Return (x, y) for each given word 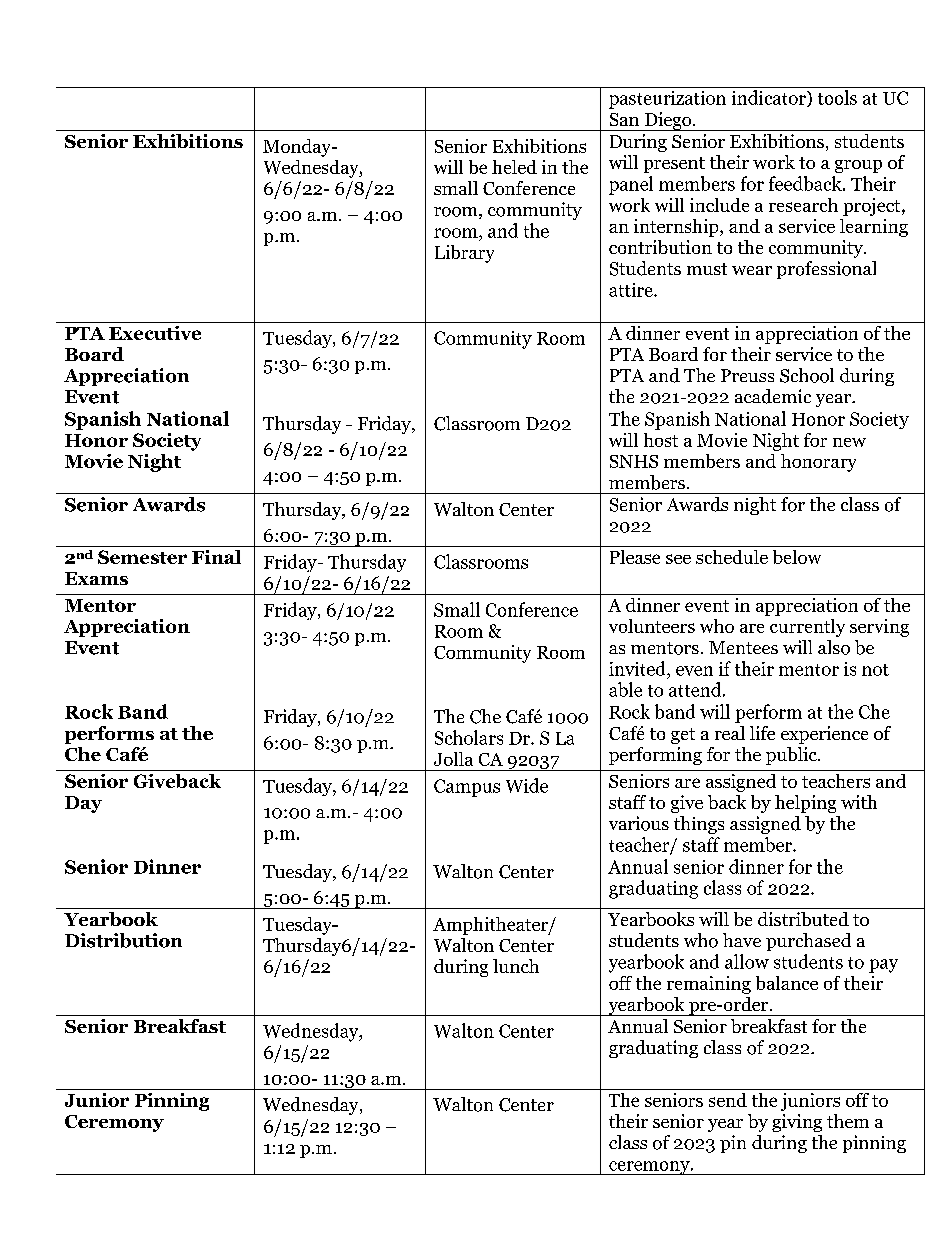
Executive (155, 333)
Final (216, 557)
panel (631, 185)
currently (807, 628)
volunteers (652, 626)
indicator (770, 98)
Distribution (123, 940)
